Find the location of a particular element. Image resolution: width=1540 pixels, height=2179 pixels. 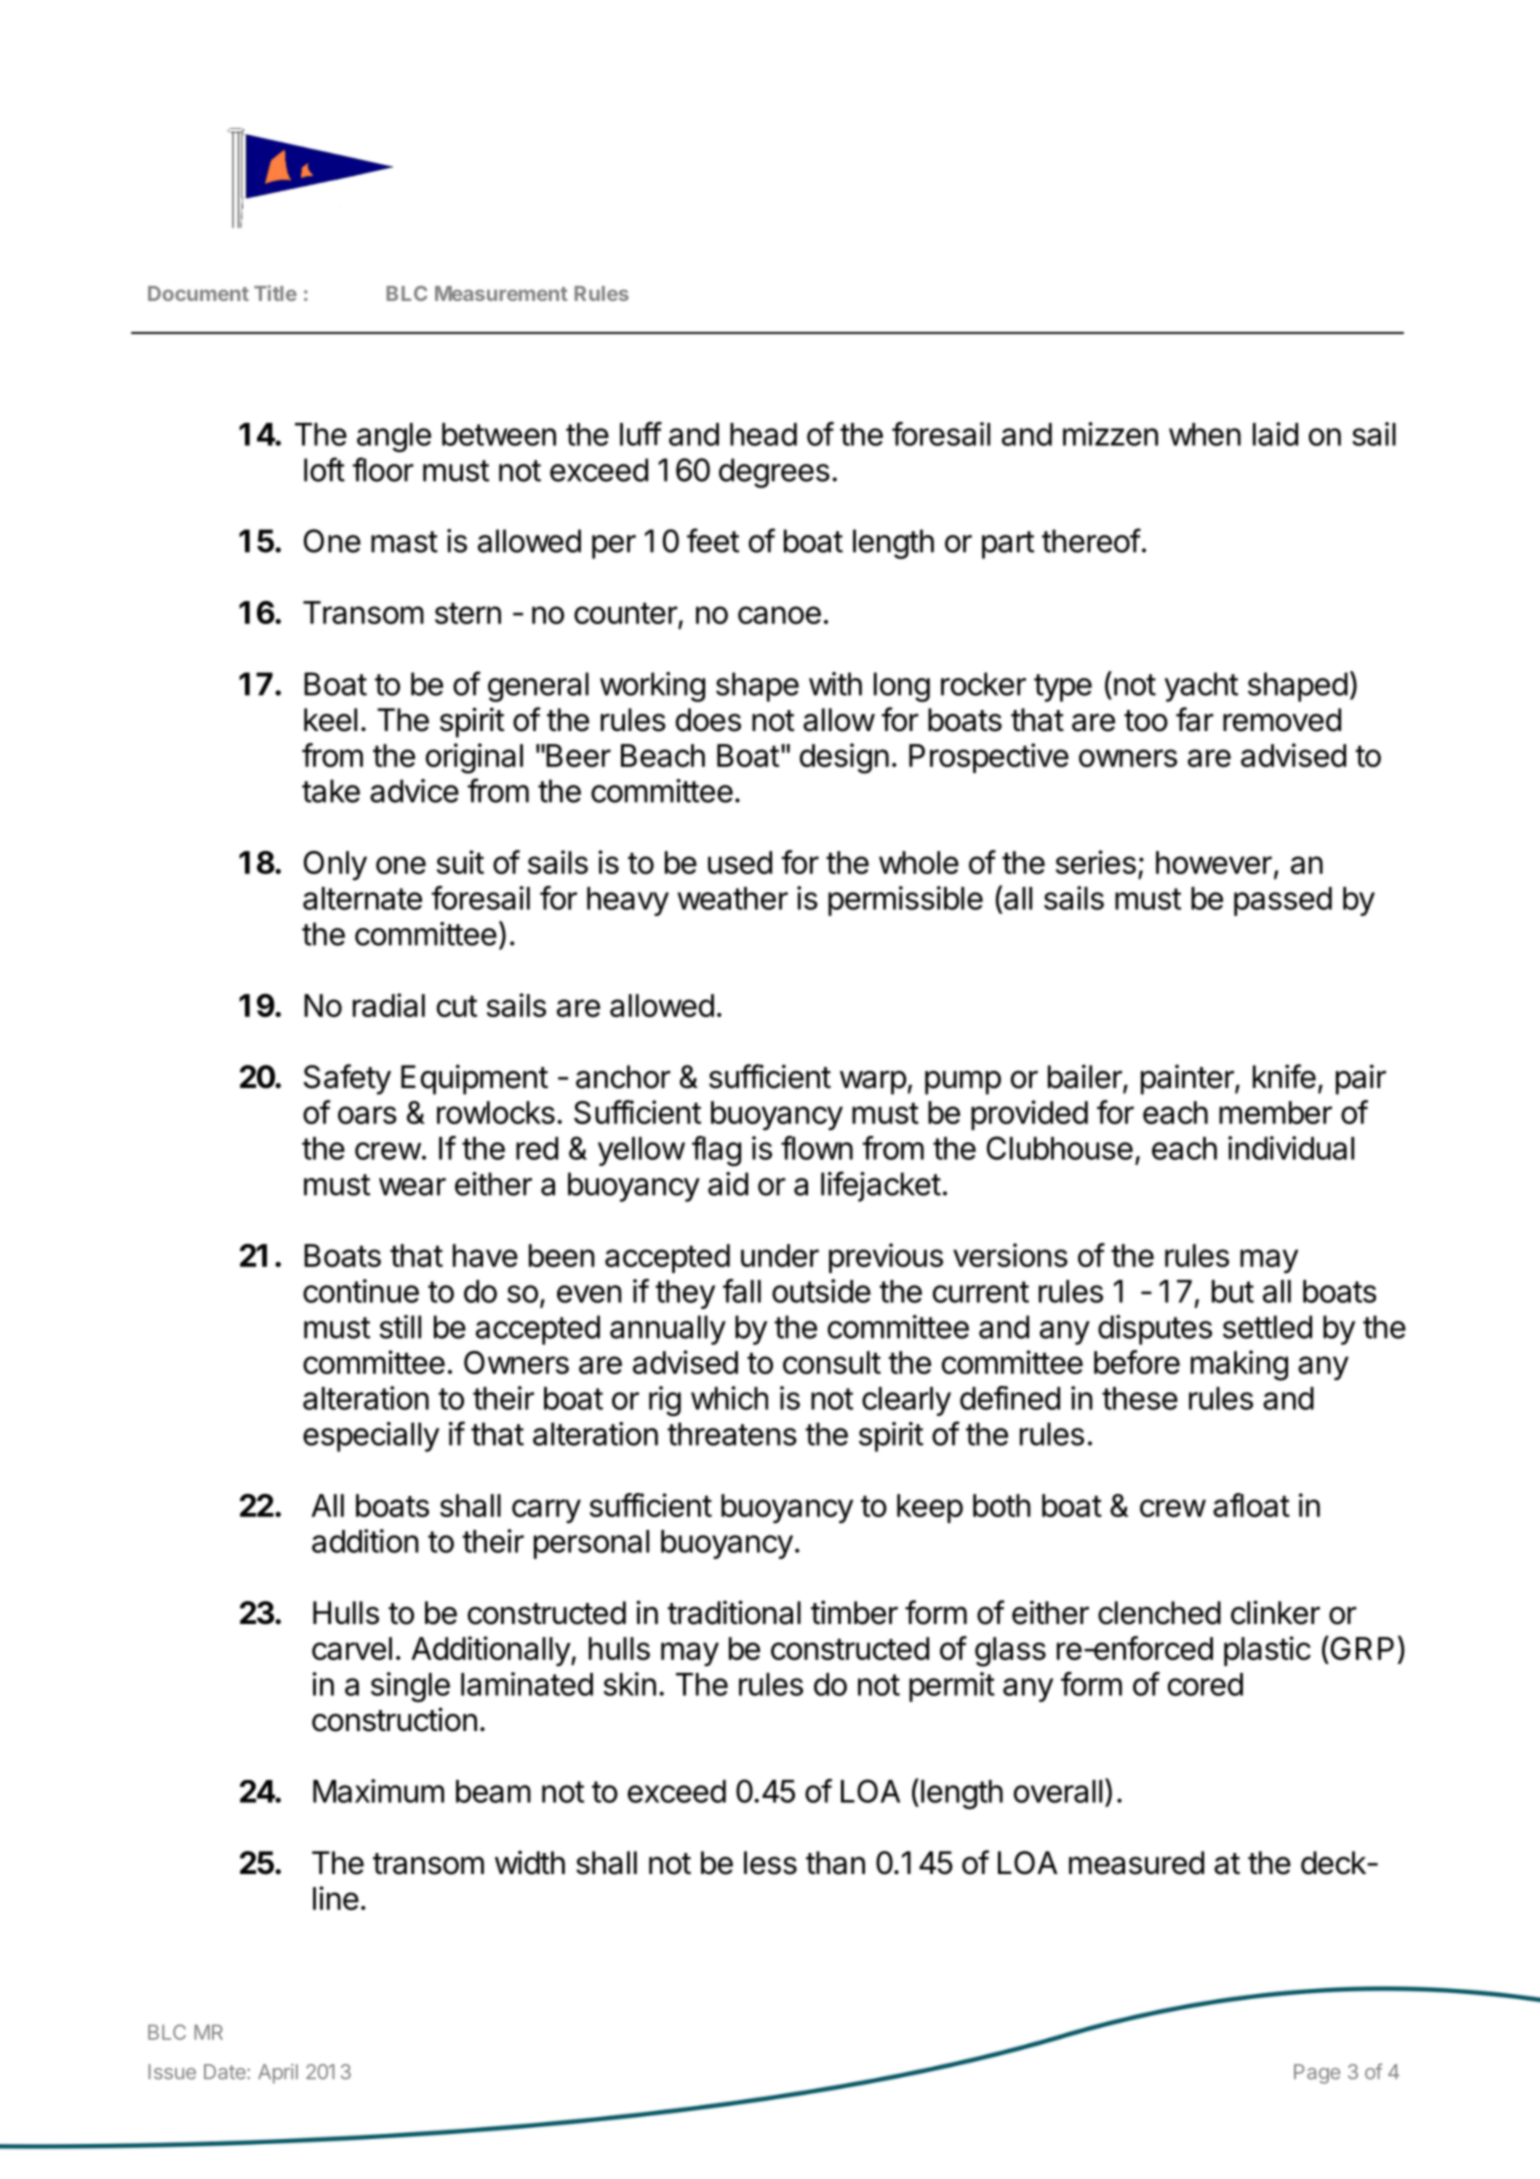

take is located at coordinates (331, 791).
